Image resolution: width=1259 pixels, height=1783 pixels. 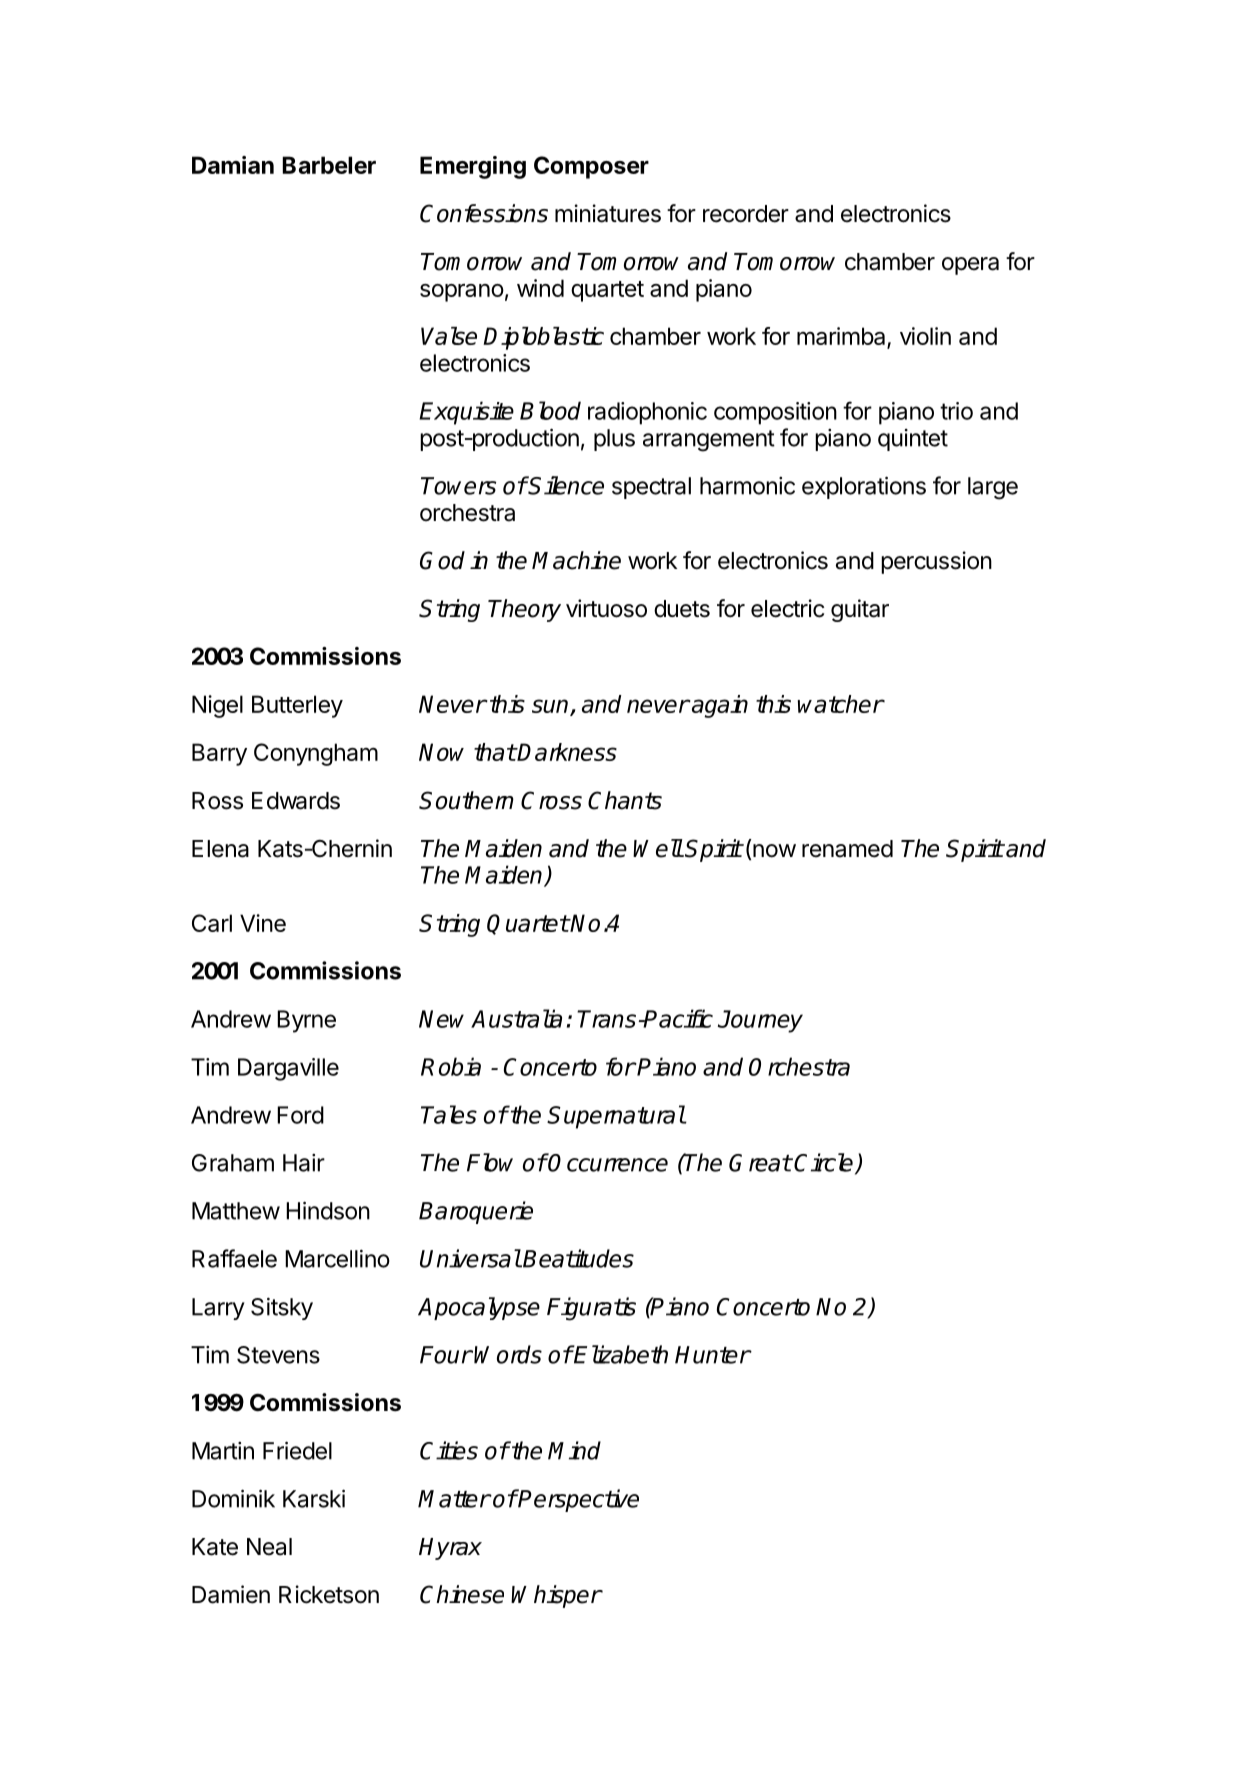 I want to click on Matter, so click(x=454, y=1499).
